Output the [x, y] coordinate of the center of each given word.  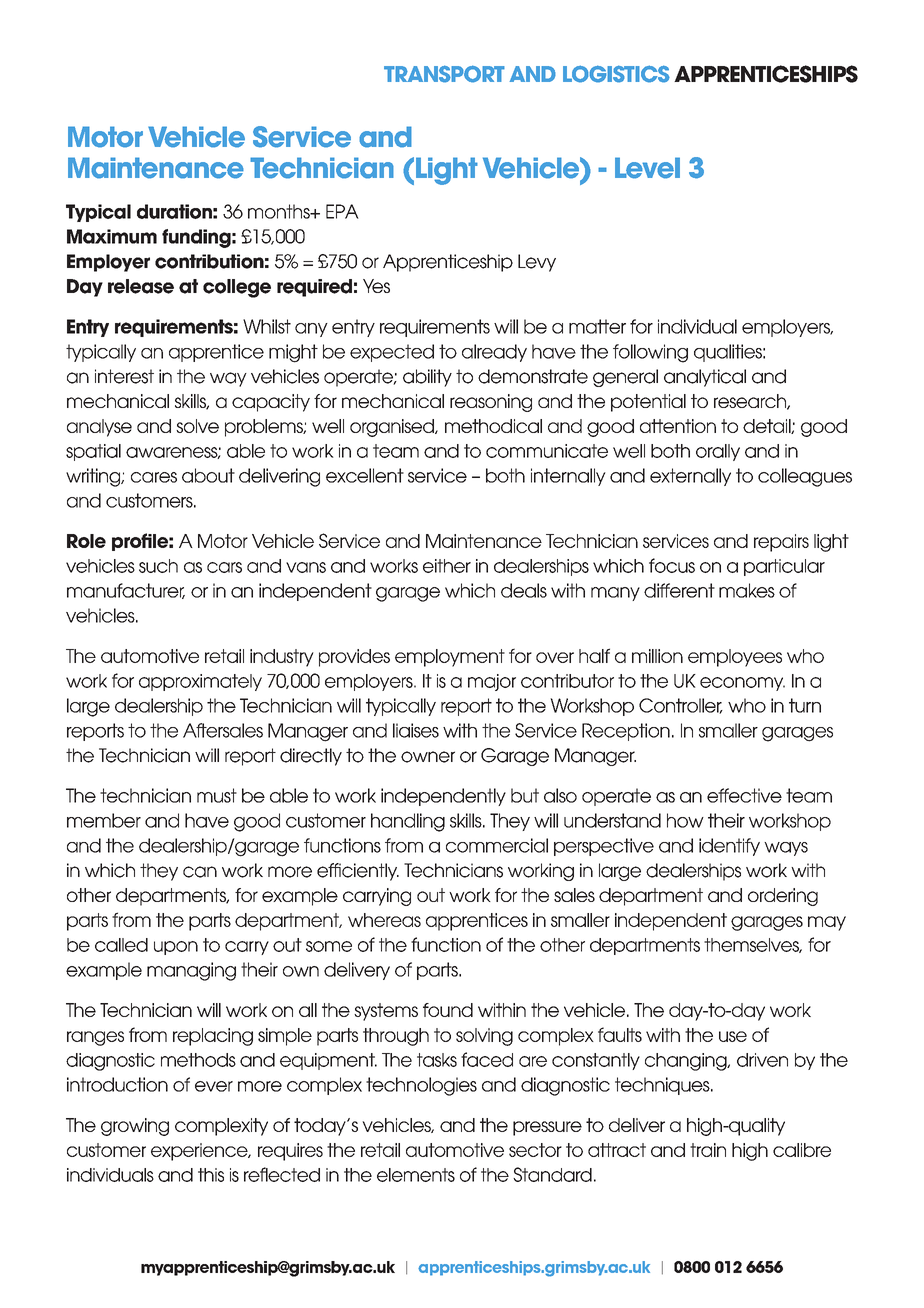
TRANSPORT [444, 74]
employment [450, 658]
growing [135, 1127]
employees [735, 658]
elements [416, 1175]
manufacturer [126, 591]
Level [647, 168]
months [280, 211]
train [708, 1150]
